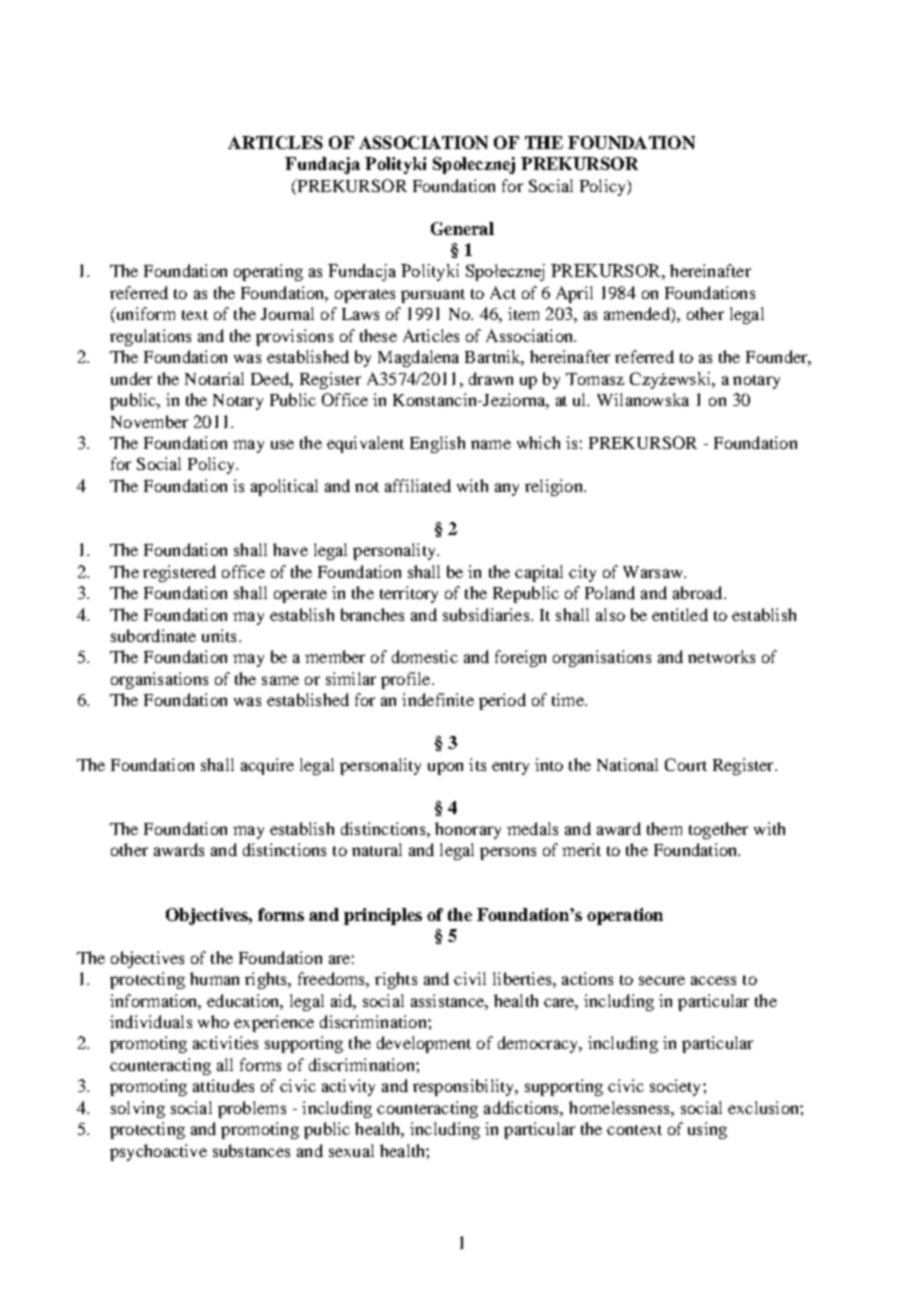 This screenshot has width=924, height=1308. What do you see at coordinates (625, 916) in the screenshot?
I see `operation` at bounding box center [625, 916].
